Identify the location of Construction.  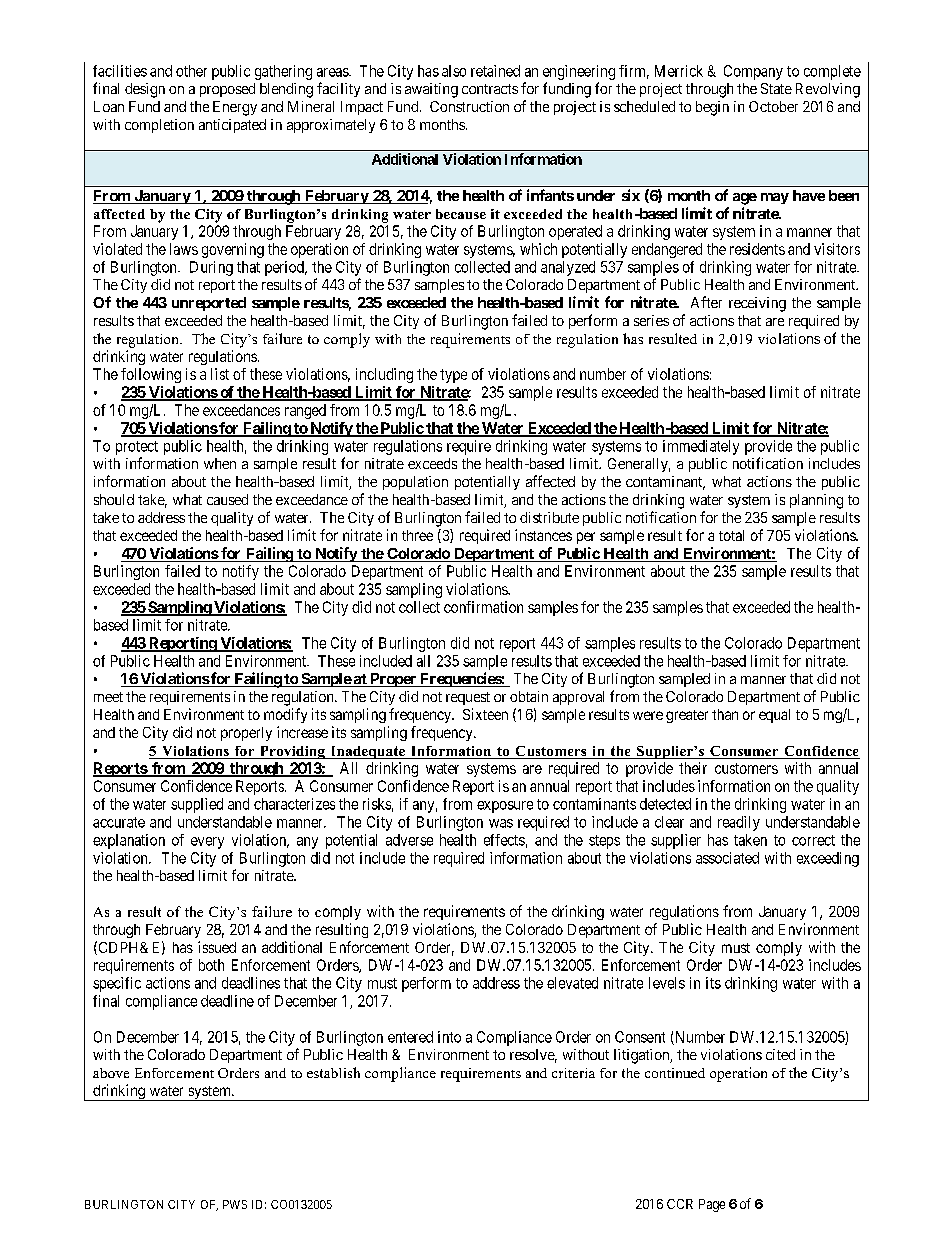
(469, 106).
